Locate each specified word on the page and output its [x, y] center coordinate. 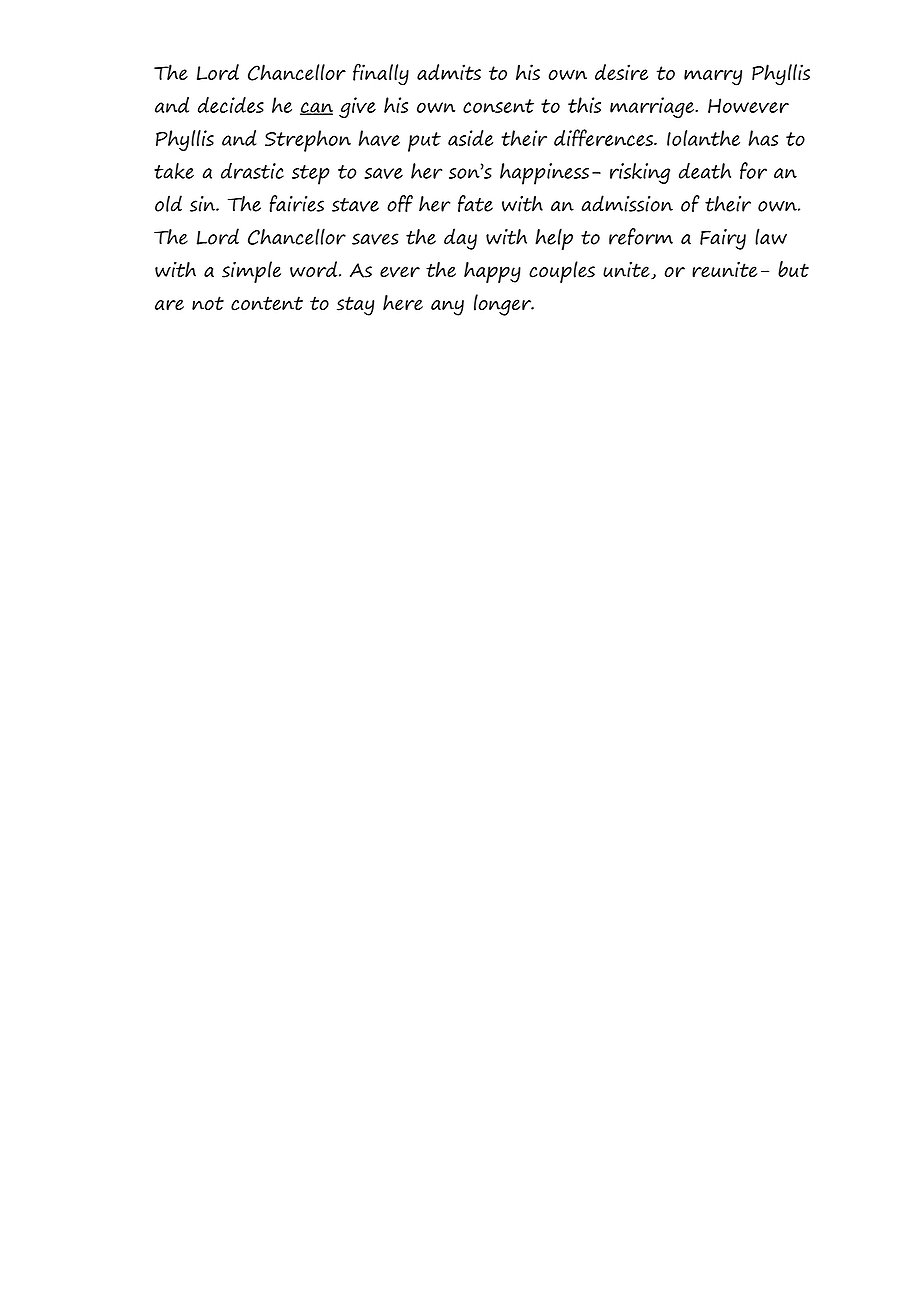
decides [231, 105]
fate [475, 203]
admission [627, 203]
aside [470, 138]
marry [713, 77]
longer [504, 305]
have [379, 138]
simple [251, 272]
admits [449, 72]
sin [204, 204]
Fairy [723, 239]
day [460, 239]
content [267, 303]
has [763, 138]
